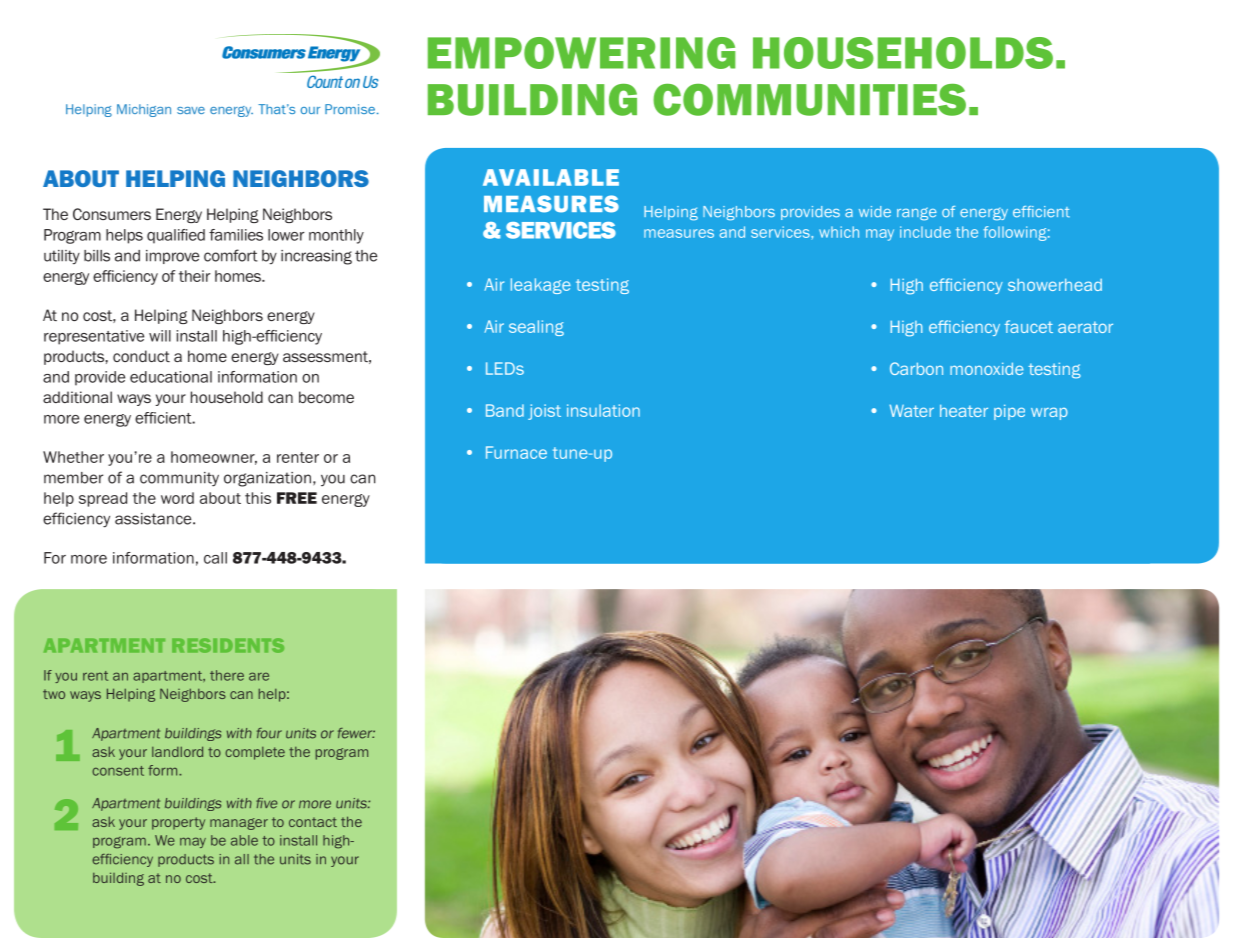 The image size is (1233, 952). I want to click on pipe, so click(1009, 412).
